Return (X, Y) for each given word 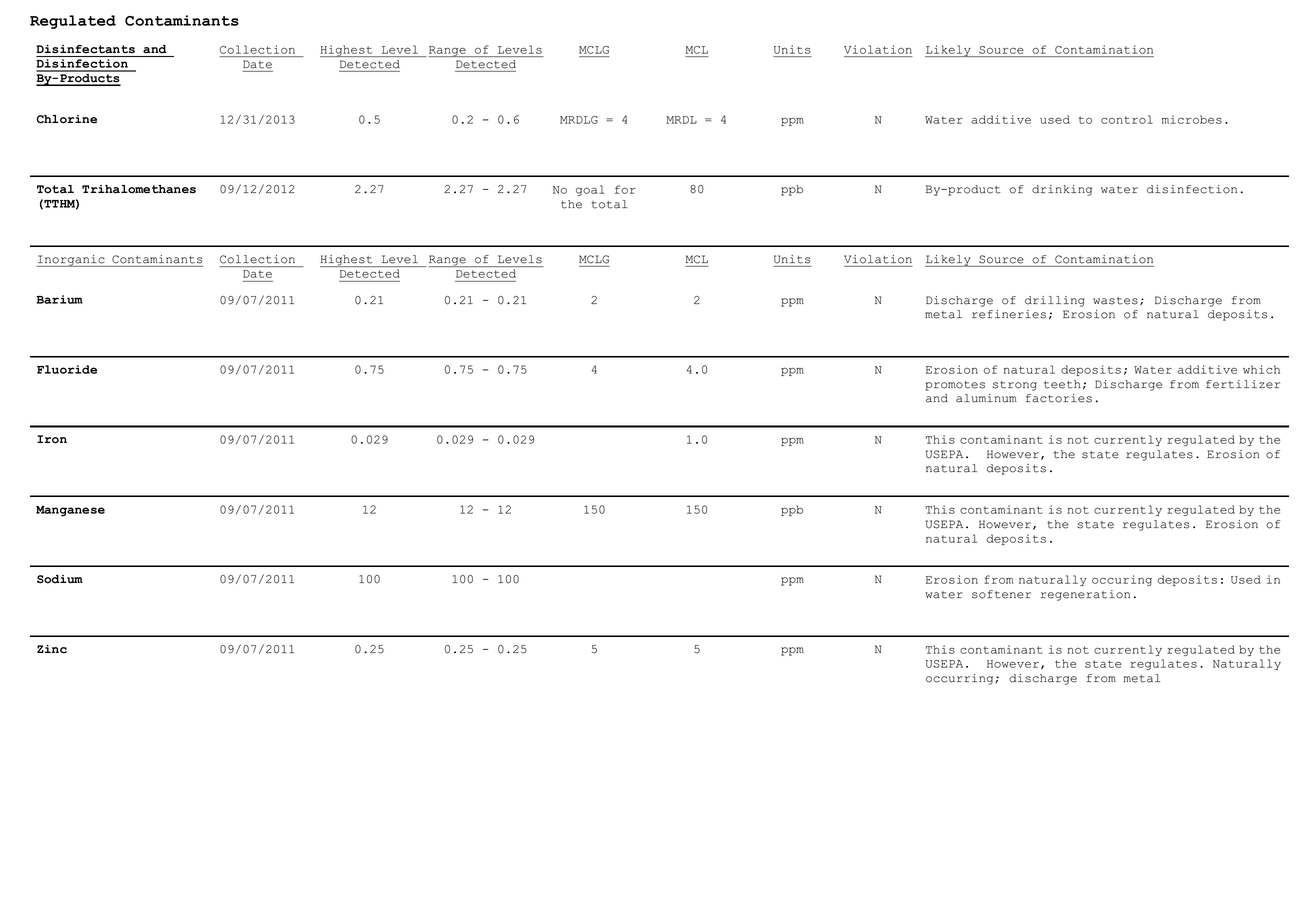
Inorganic (71, 261)
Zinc (52, 649)
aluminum (986, 398)
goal (590, 190)
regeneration (1085, 595)
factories (1059, 398)
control (1127, 119)
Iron (52, 439)
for (625, 189)
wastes (1115, 301)
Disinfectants (85, 49)
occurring (961, 679)
